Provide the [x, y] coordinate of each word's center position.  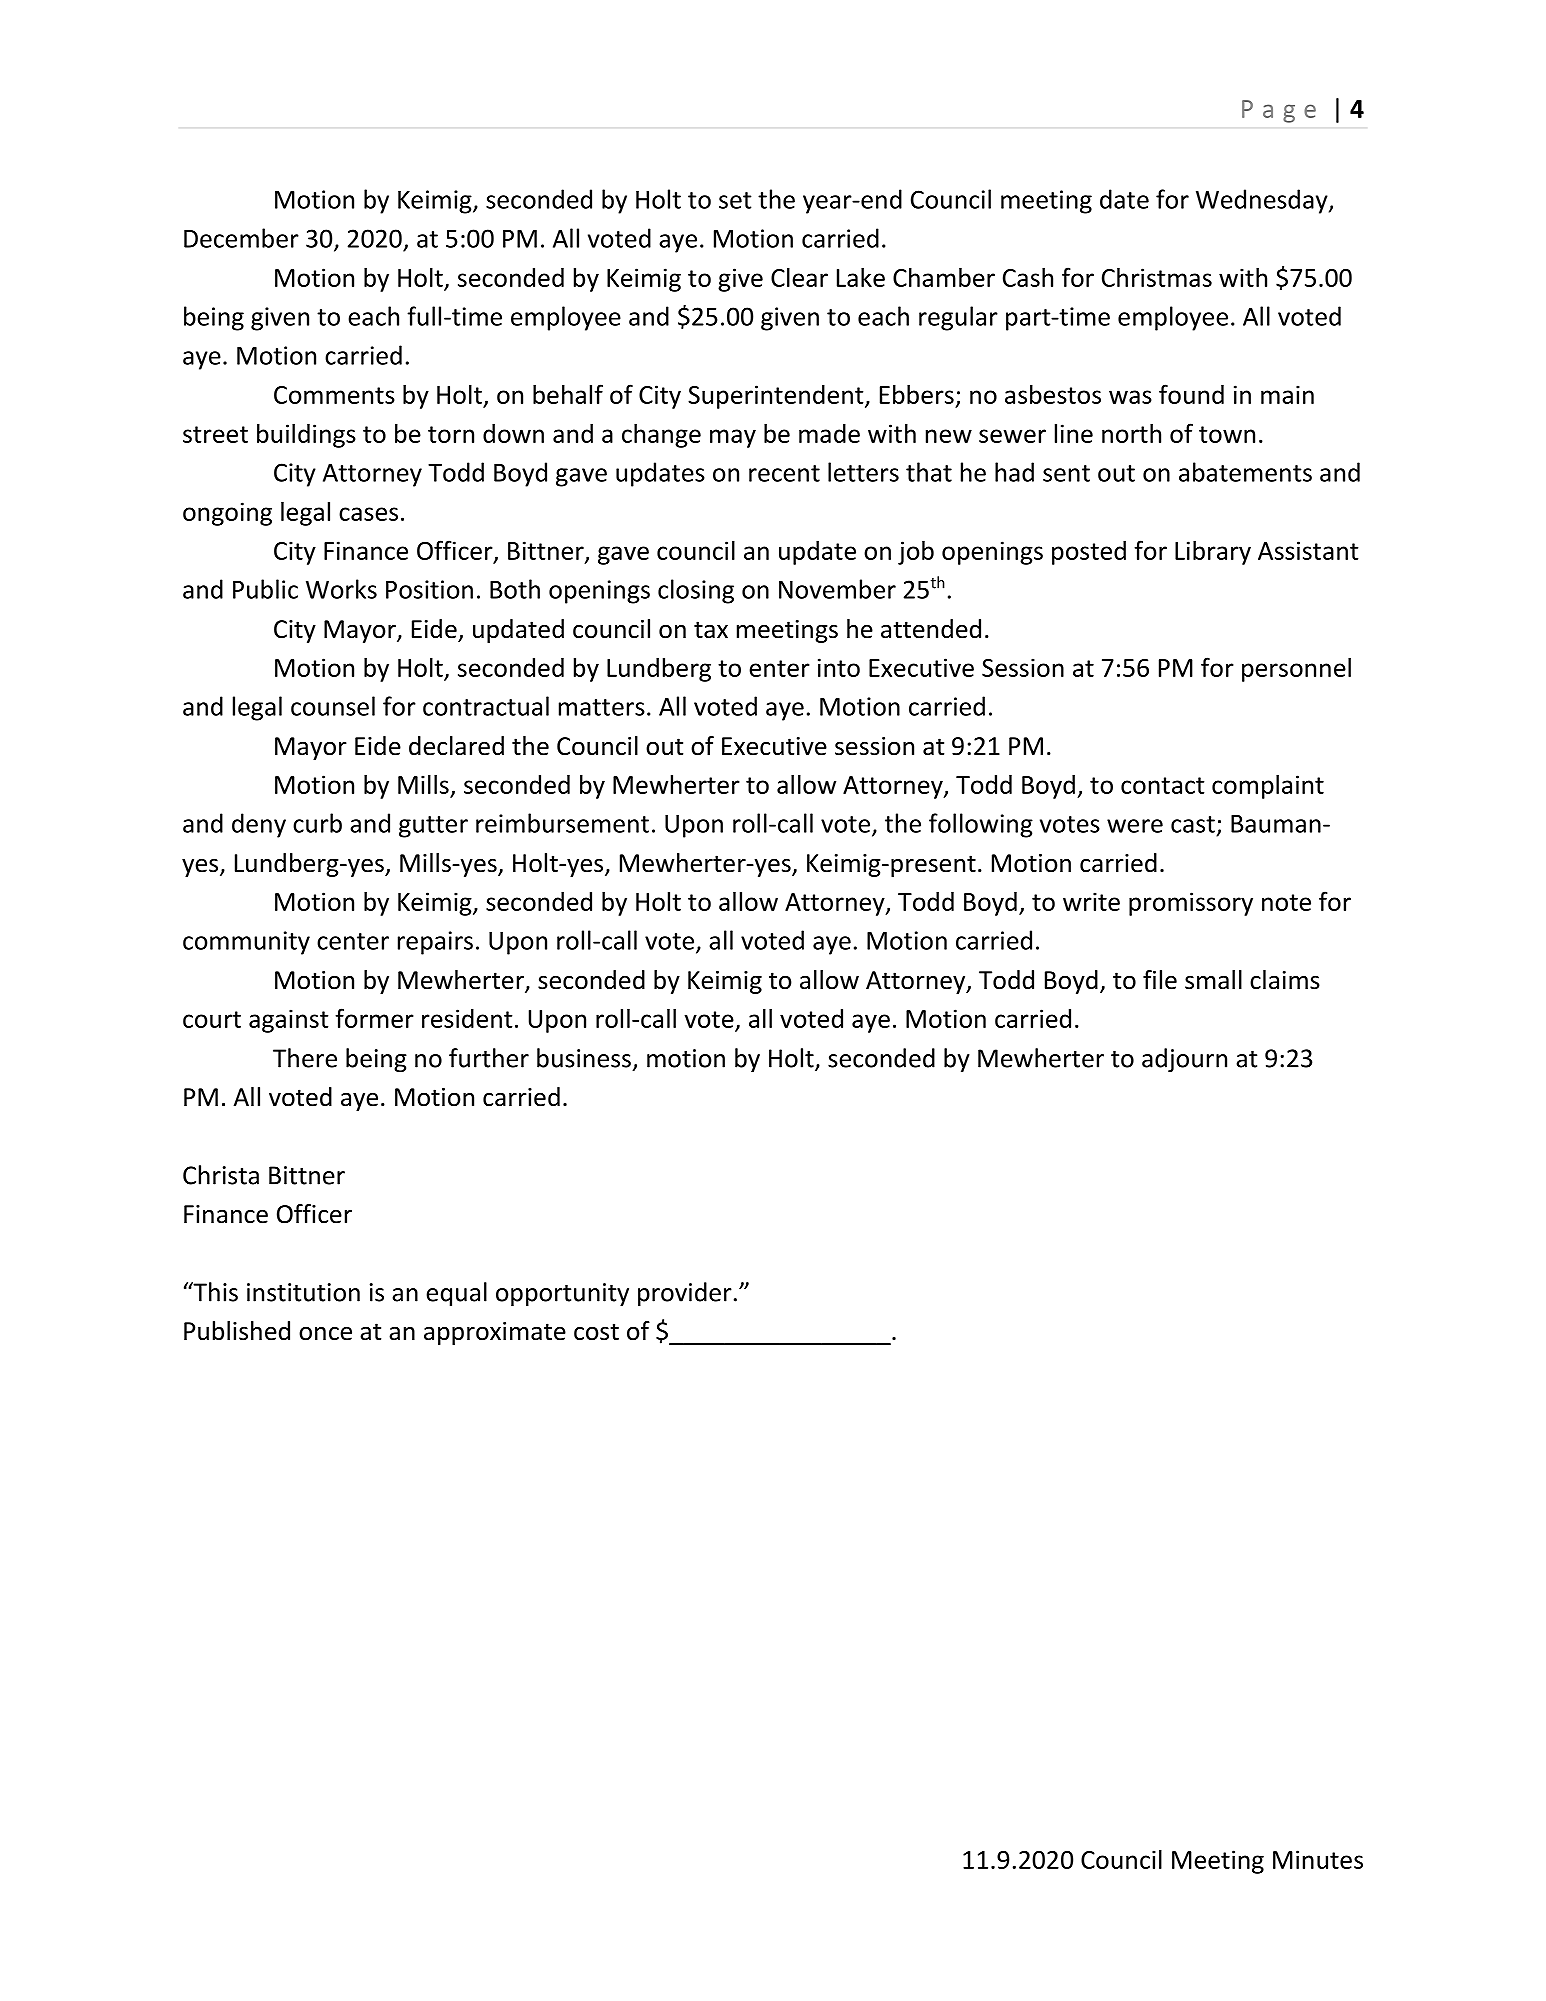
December [241, 238]
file [1160, 980]
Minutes [1318, 1859]
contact [1162, 785]
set [735, 200]
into [839, 667]
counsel [333, 706]
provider [685, 1294]
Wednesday [1263, 201]
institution [303, 1292]
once [325, 1334]
